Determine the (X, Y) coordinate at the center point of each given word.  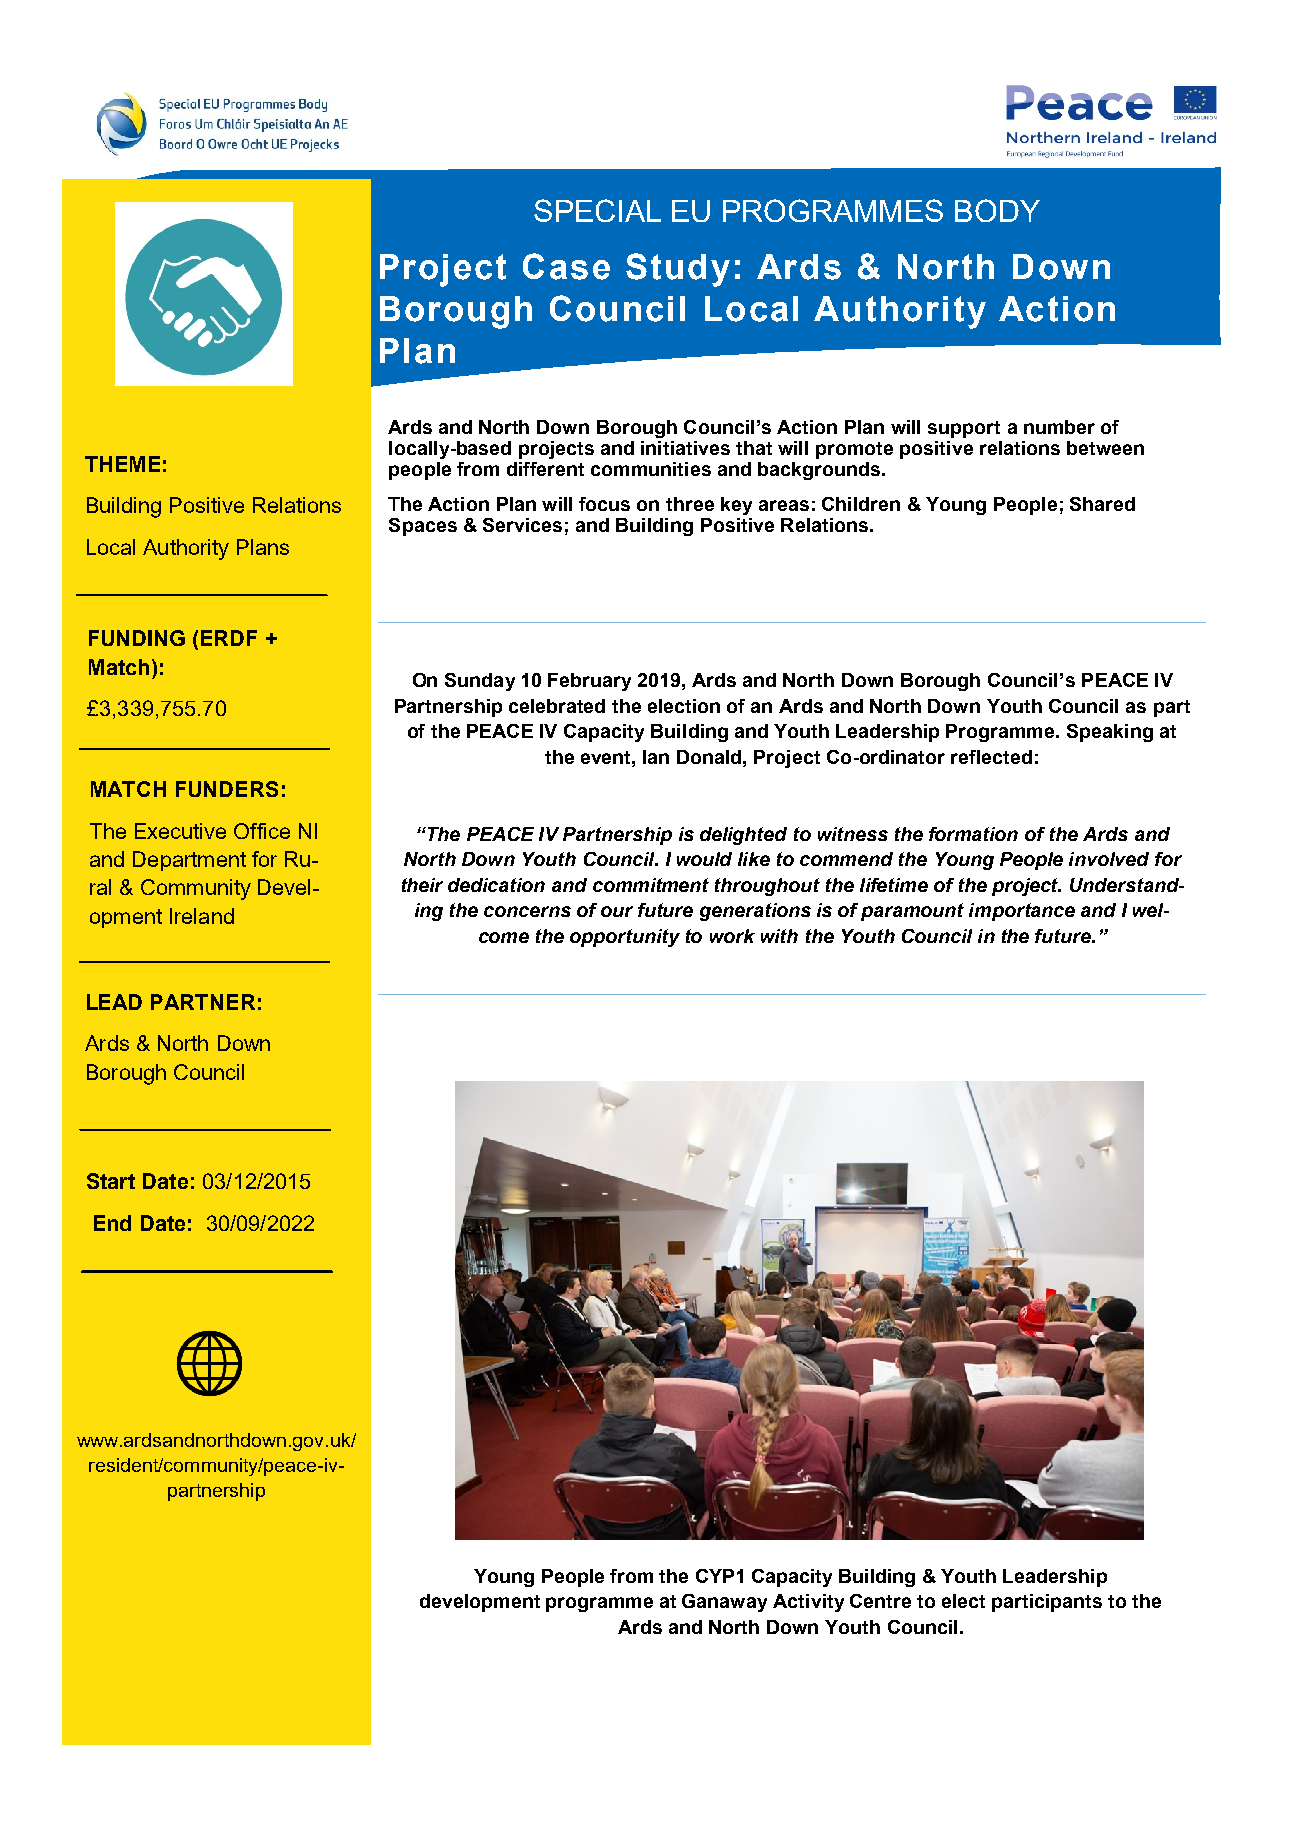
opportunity (625, 938)
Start (111, 1181)
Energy (255, 749)
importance (1022, 912)
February (589, 682)
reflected (991, 757)
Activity (808, 1603)
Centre (880, 1601)
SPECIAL (597, 210)
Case (566, 266)
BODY (997, 210)
